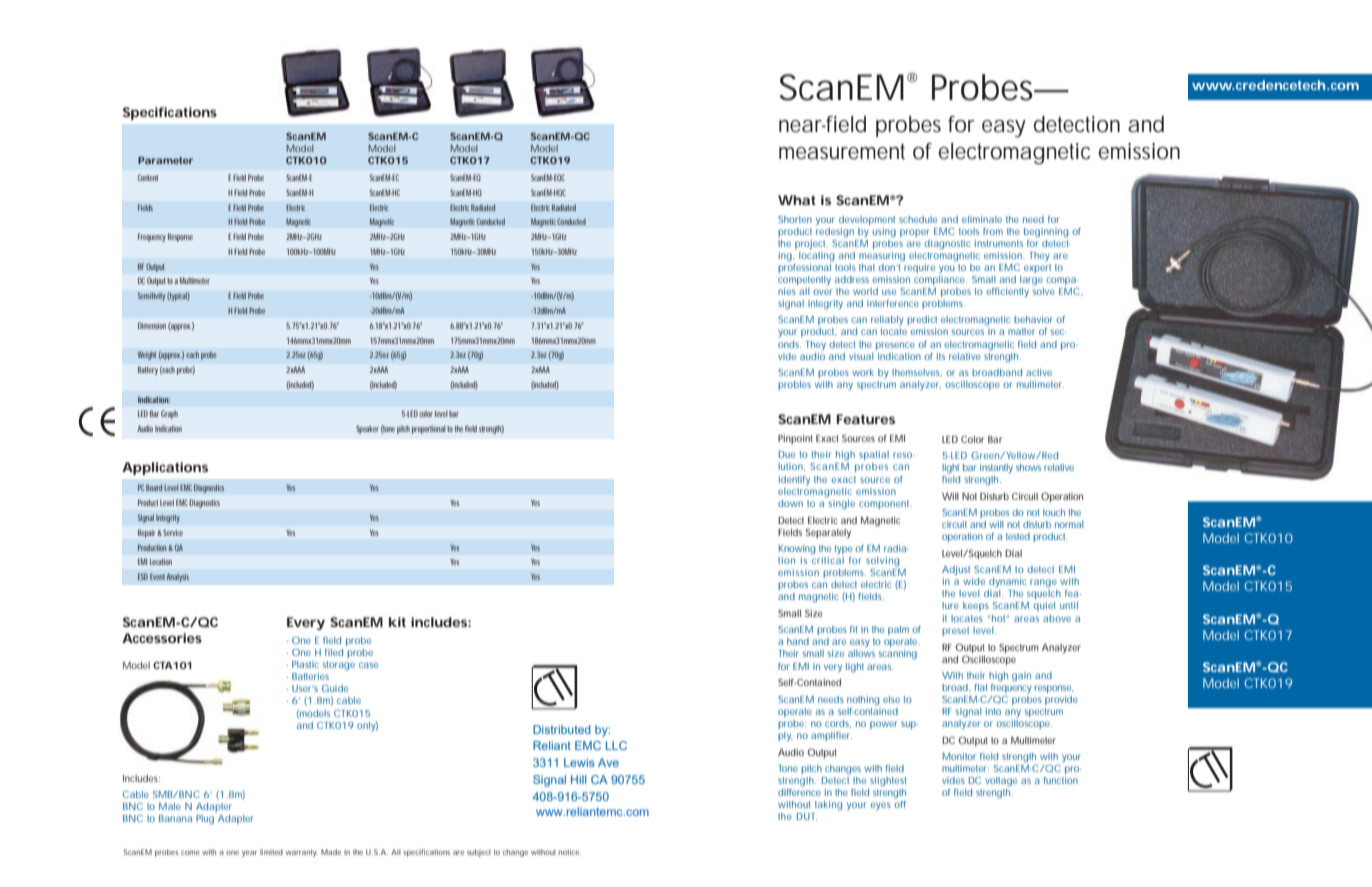  What do you see at coordinates (479, 853) in the page?
I see `subject` at bounding box center [479, 853].
